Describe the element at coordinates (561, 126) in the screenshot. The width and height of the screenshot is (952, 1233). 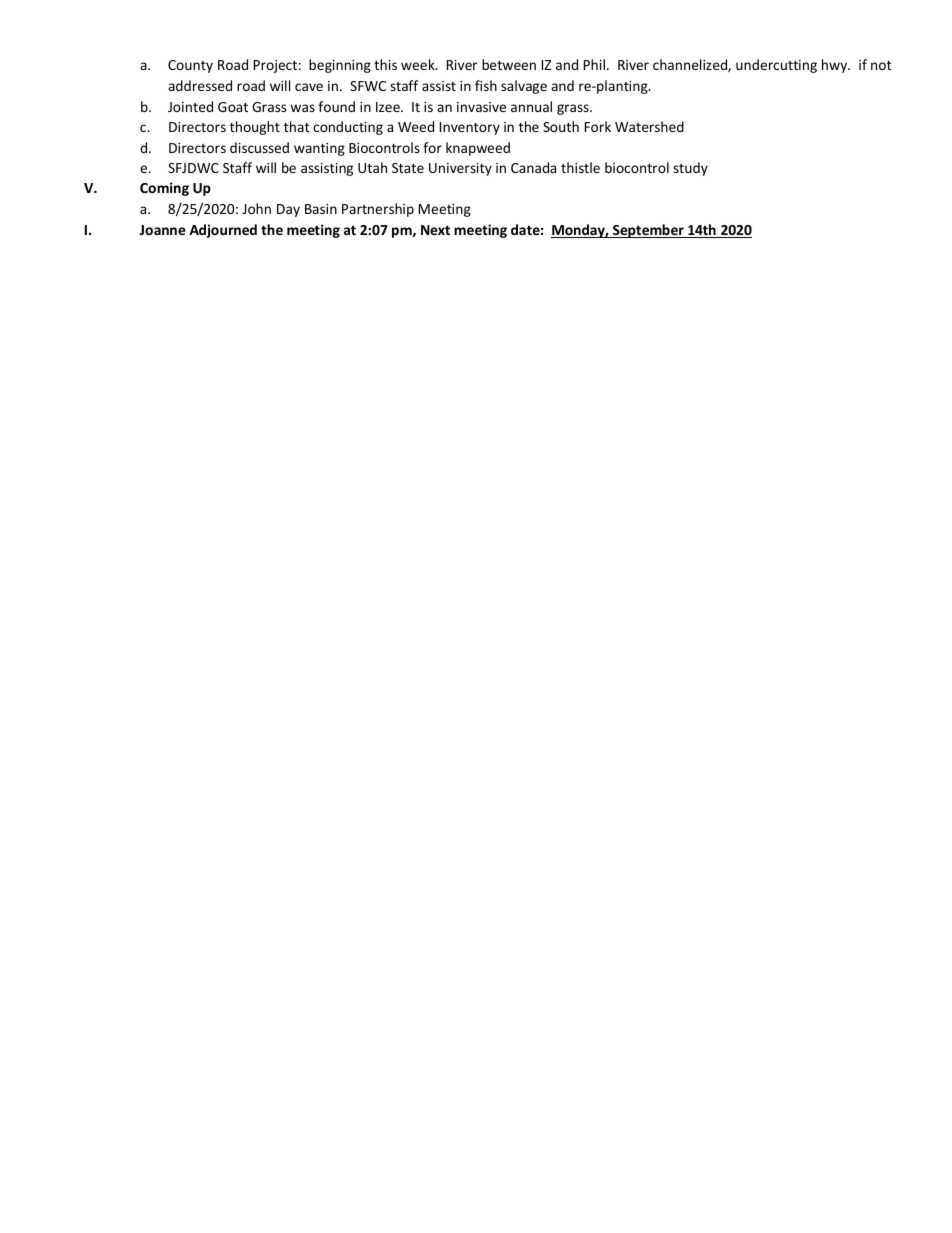
I see `South` at that location.
